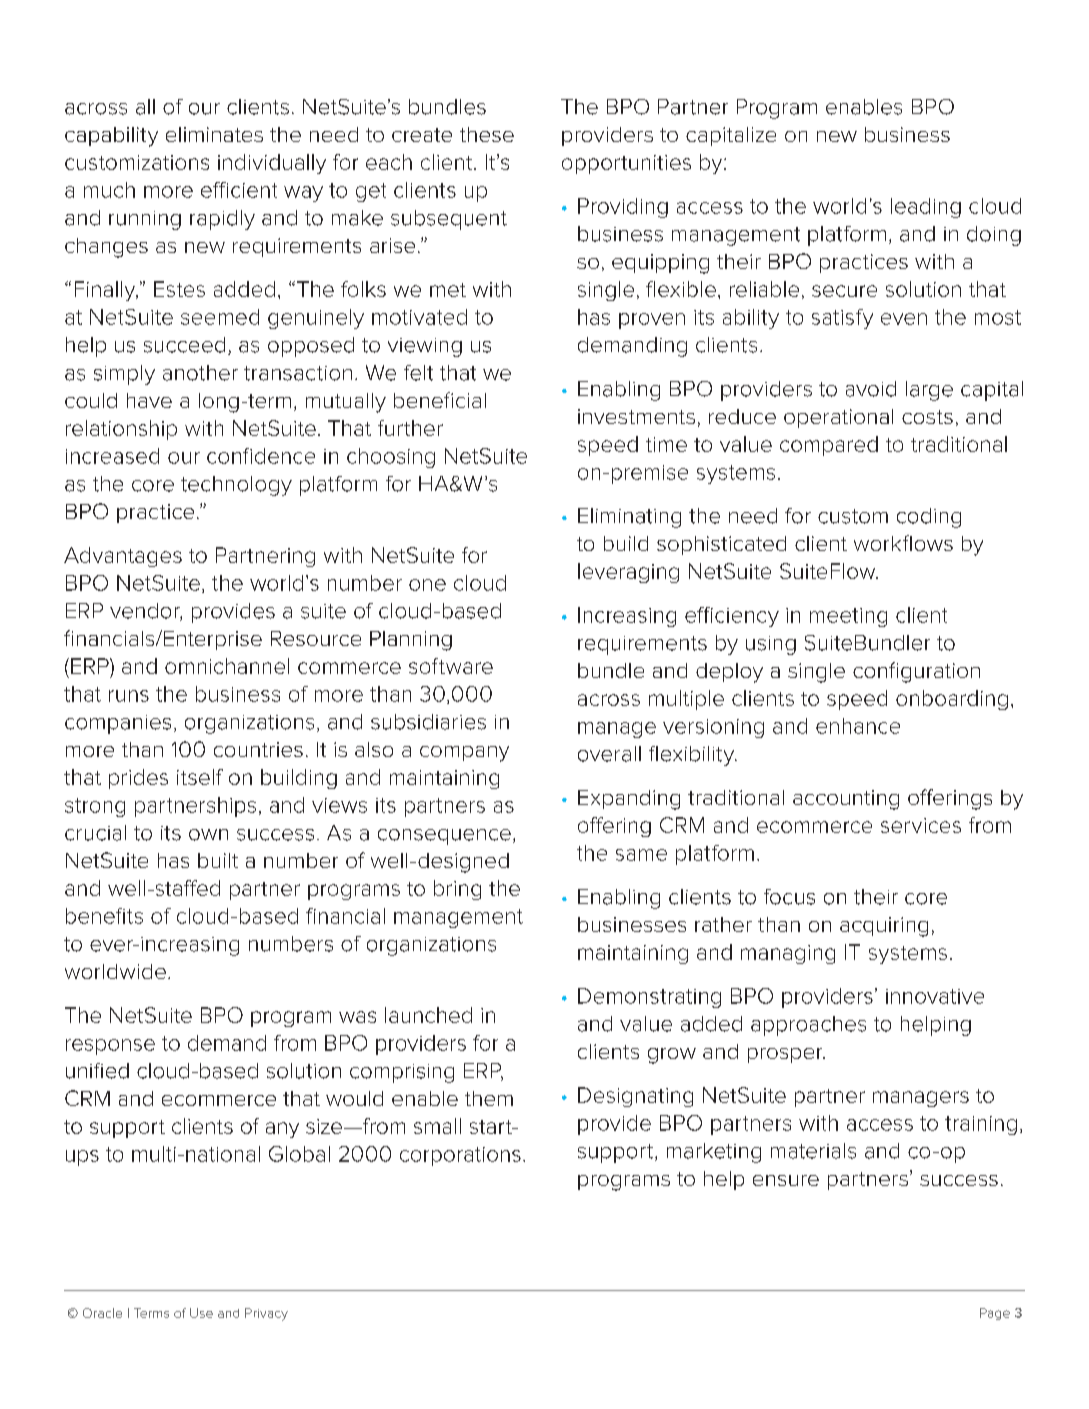 The height and width of the image is (1409, 1089). I want to click on Advantages, so click(123, 557).
